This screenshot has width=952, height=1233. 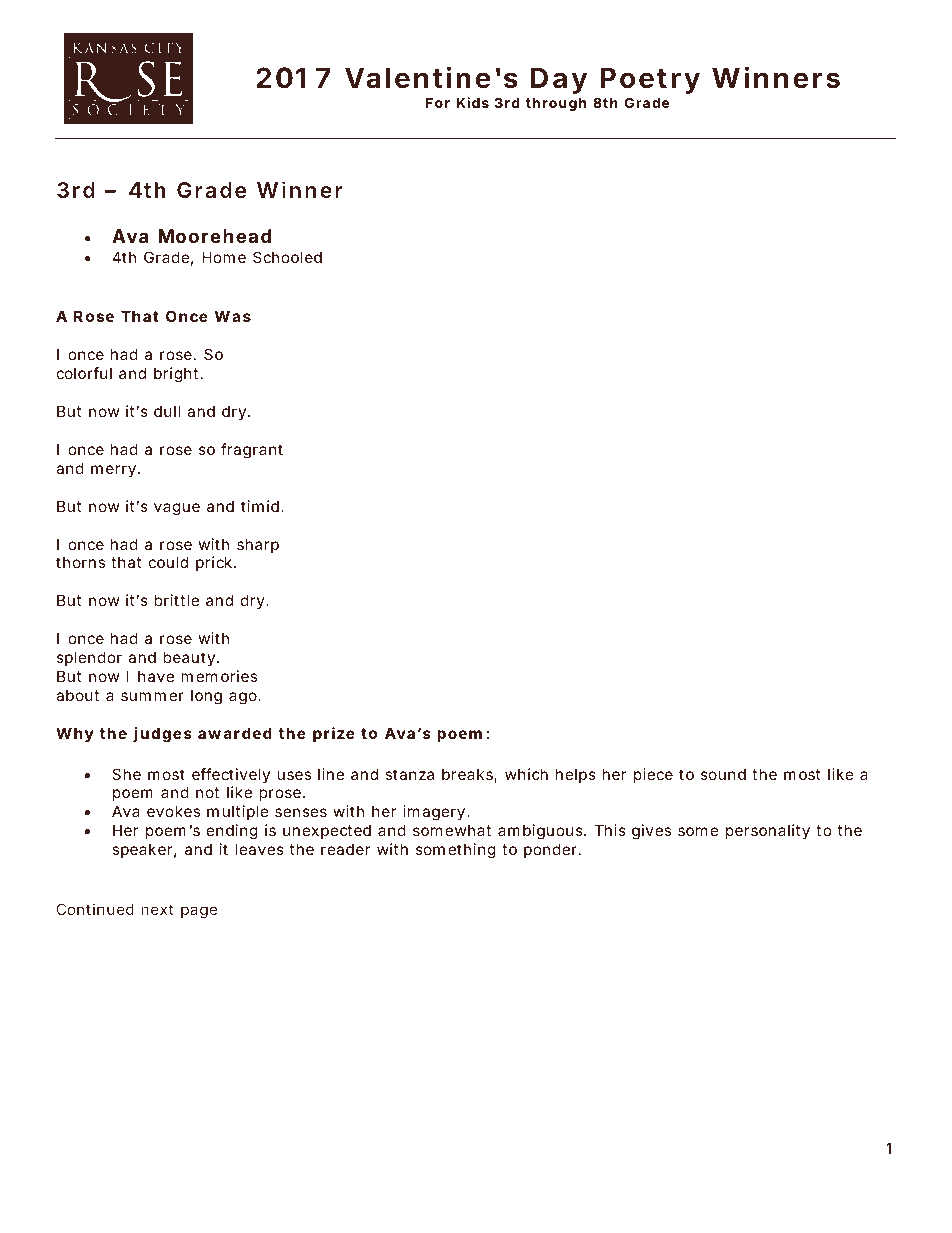 What do you see at coordinates (345, 849) in the screenshot?
I see `reader` at bounding box center [345, 849].
